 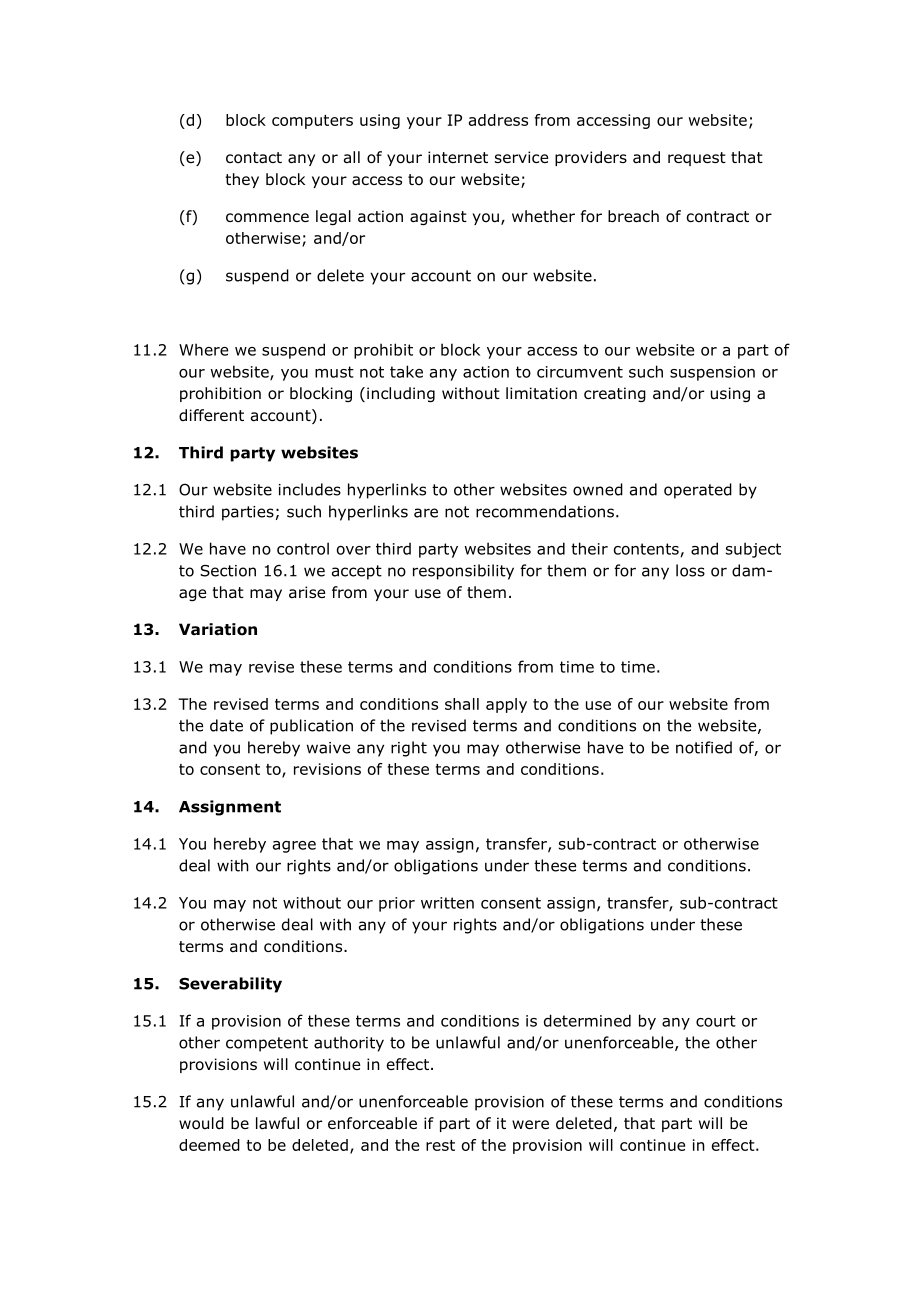 I want to click on responsibility, so click(x=463, y=572).
